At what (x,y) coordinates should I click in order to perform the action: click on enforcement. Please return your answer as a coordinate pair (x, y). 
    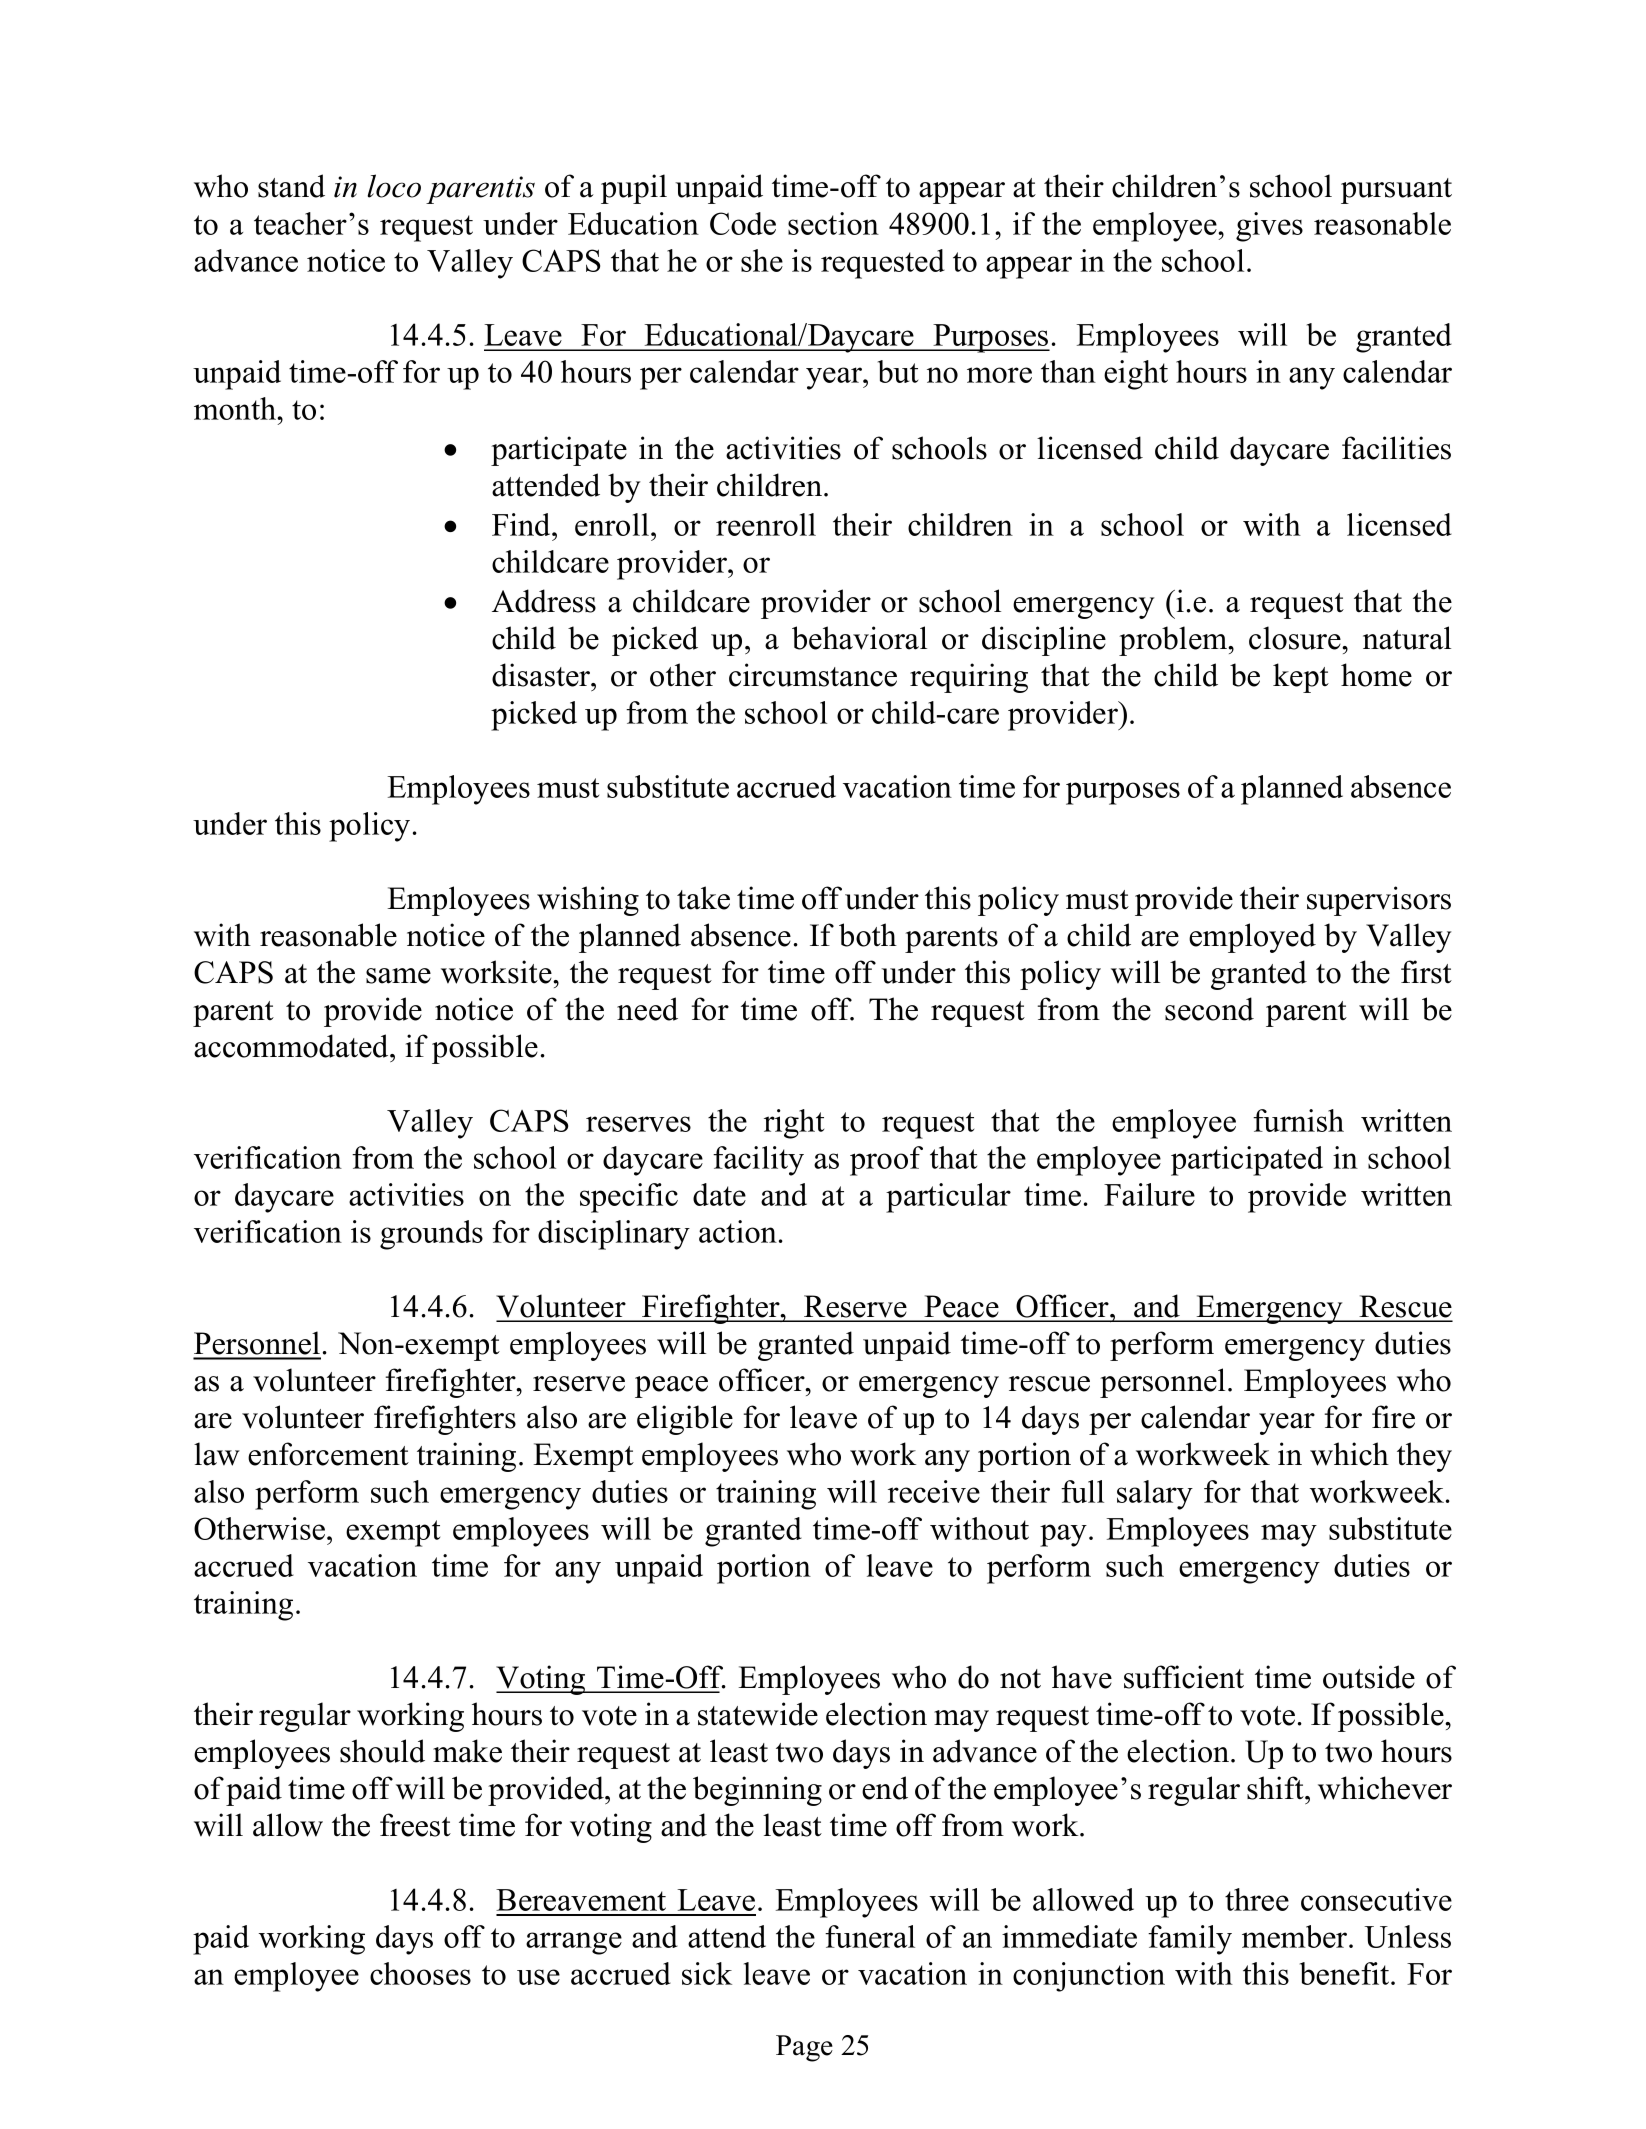
    Looking at the image, I should click on (328, 1454).
